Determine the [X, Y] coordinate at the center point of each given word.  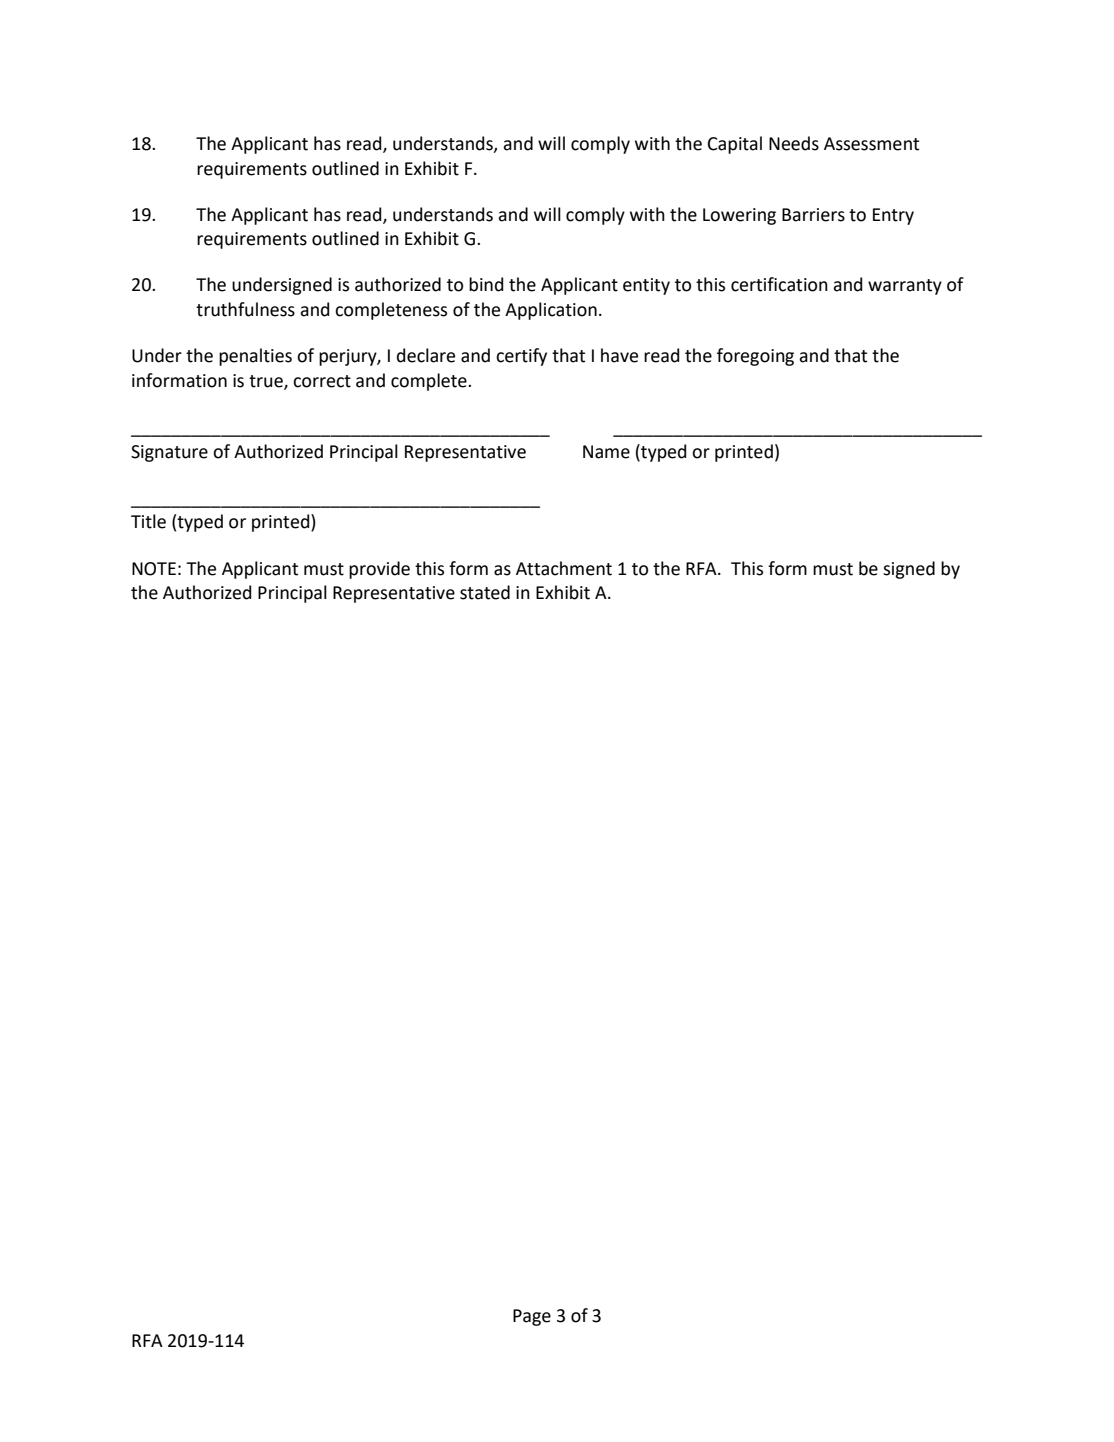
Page [532, 1317]
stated [485, 592]
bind [486, 284]
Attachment [564, 568]
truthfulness [245, 309]
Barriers [813, 215]
